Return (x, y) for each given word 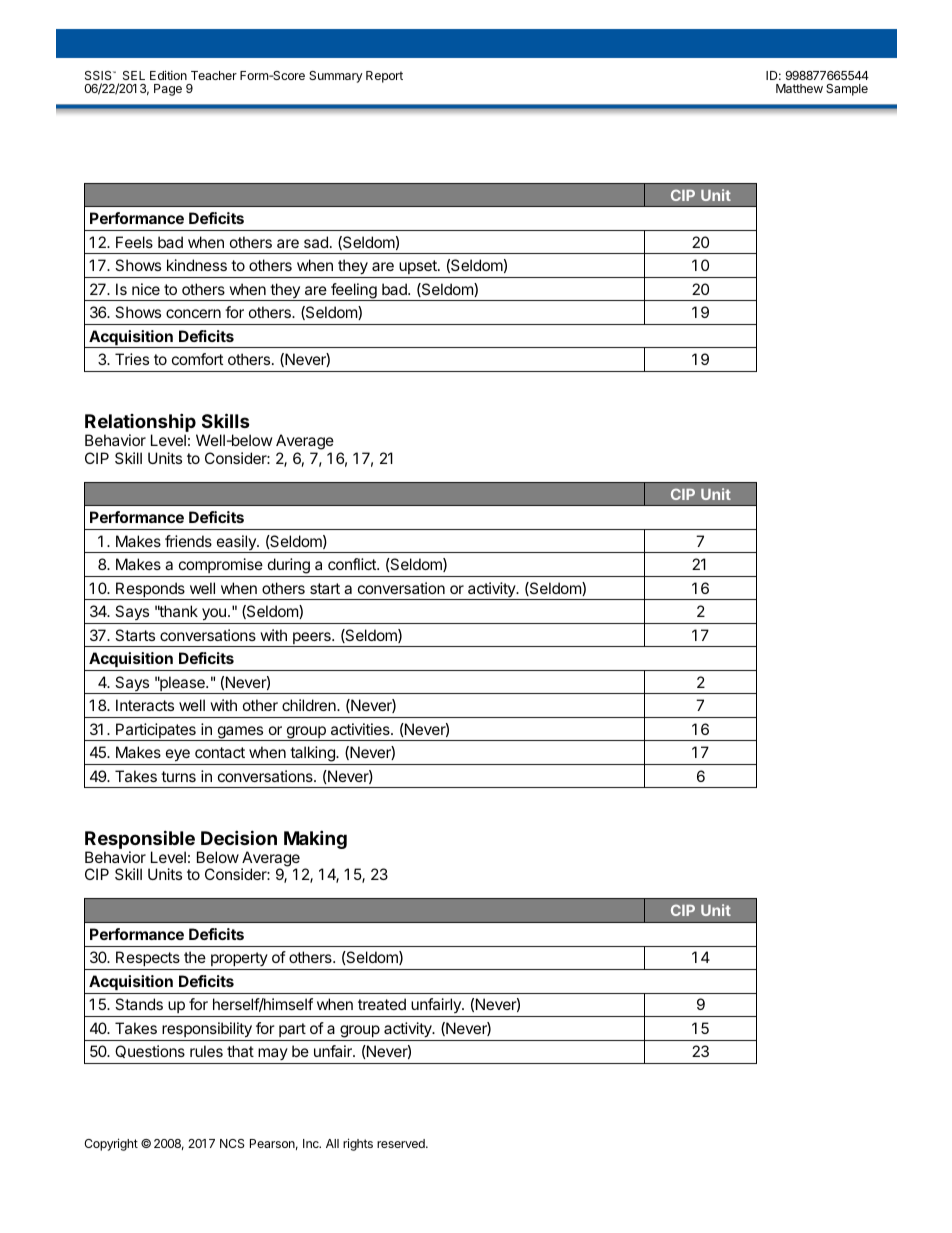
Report (384, 77)
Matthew (799, 88)
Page (168, 90)
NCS (232, 1143)
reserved (402, 1143)
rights (358, 1144)
